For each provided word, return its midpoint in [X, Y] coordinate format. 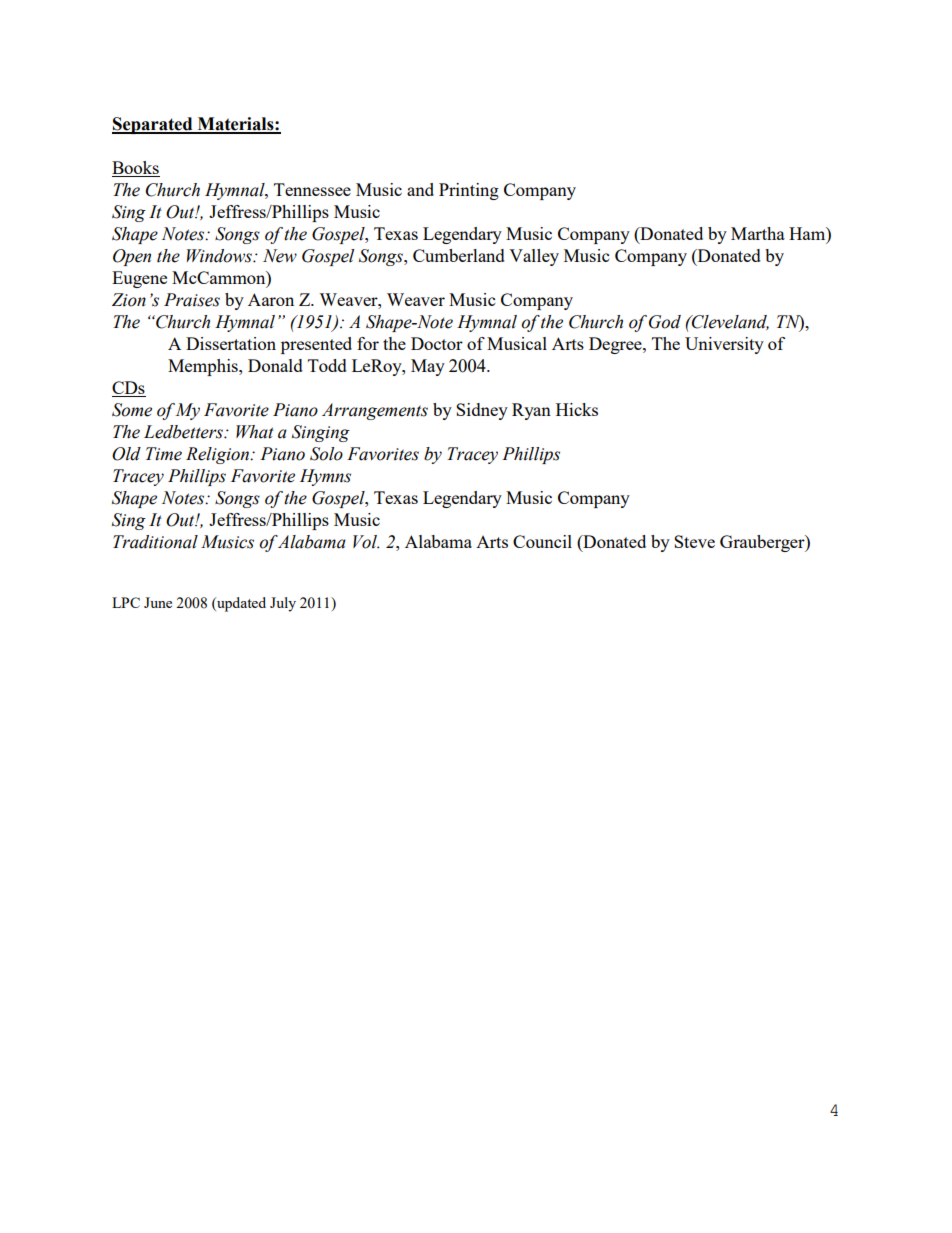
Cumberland [459, 255]
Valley [534, 257]
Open [132, 257]
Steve [694, 541]
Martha [758, 233]
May [428, 367]
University [724, 345]
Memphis [204, 367]
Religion [219, 455]
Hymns [325, 477]
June [158, 602]
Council [542, 541]
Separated [153, 125]
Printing [469, 191]
